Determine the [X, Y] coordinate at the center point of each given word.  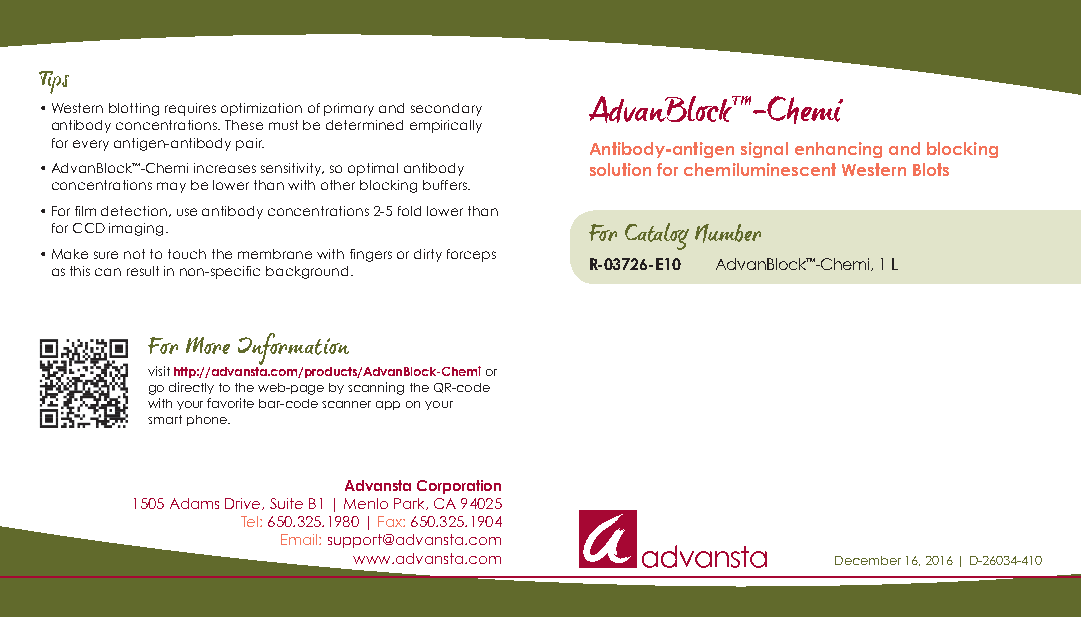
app [388, 405]
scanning [376, 388]
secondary [446, 109]
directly [191, 388]
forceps [471, 255]
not [134, 254]
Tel [251, 521]
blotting [134, 109]
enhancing [838, 150]
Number [728, 233]
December [868, 560]
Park [410, 504]
